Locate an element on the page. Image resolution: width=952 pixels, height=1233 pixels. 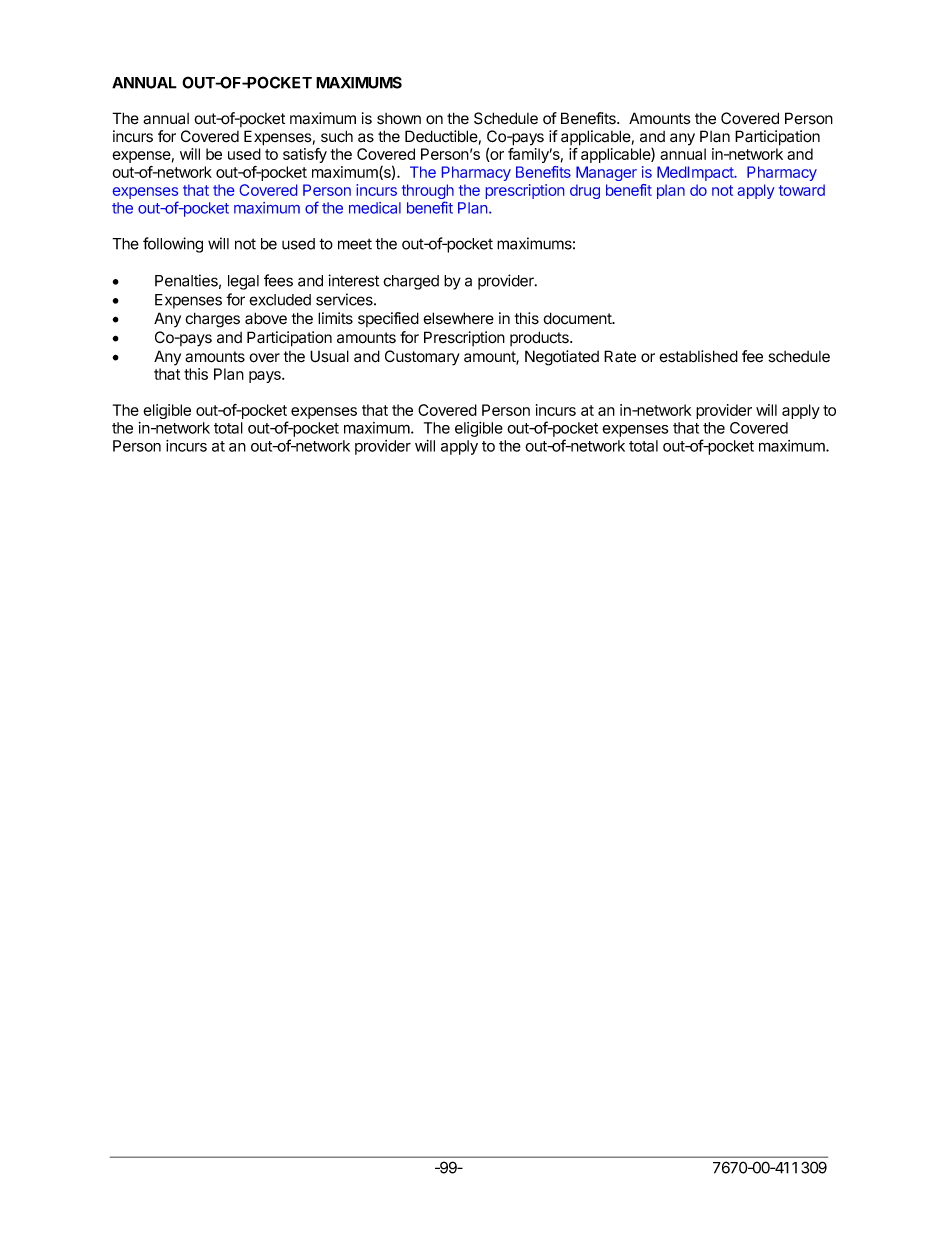
Manager is located at coordinates (606, 173).
